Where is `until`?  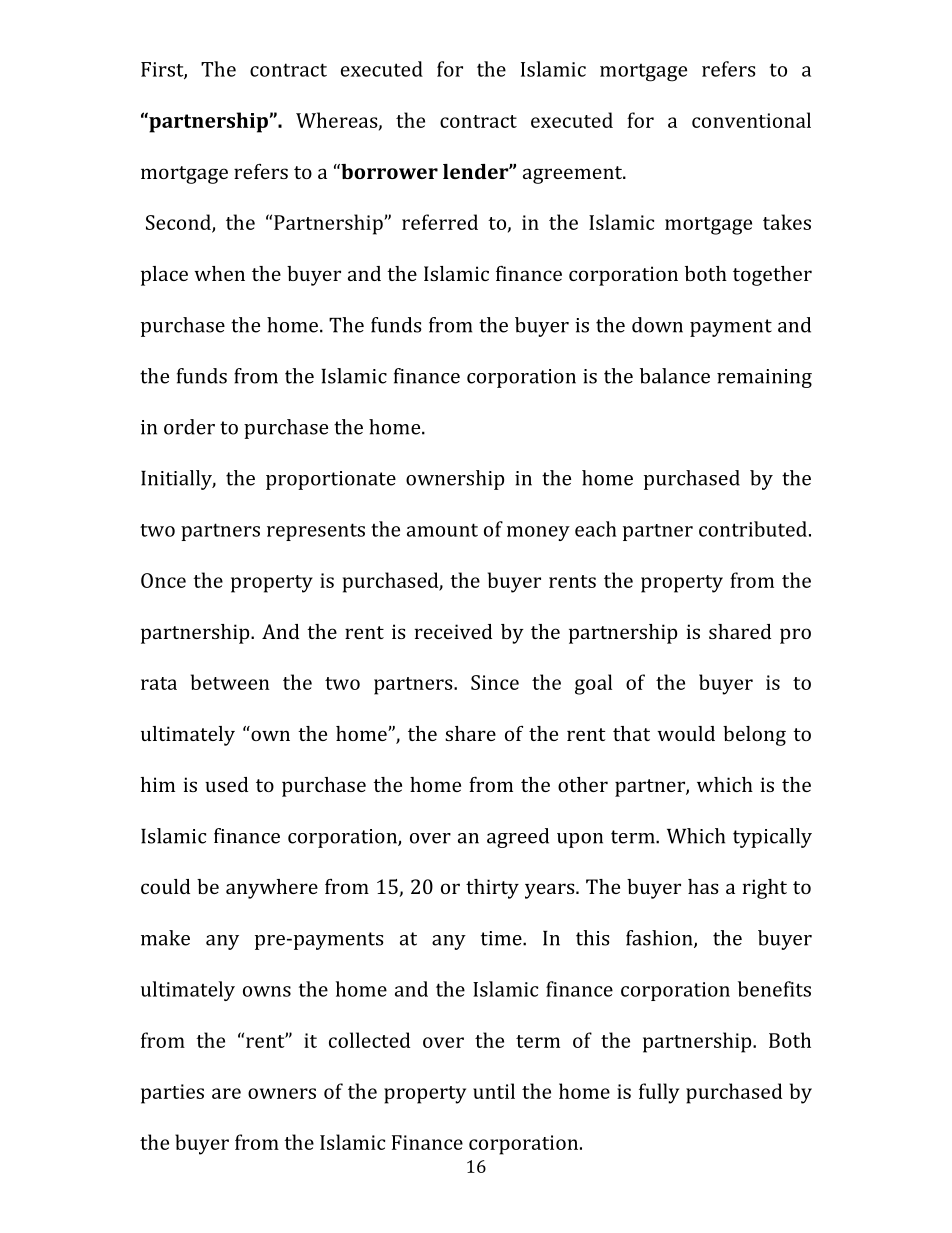 until is located at coordinates (494, 1091).
